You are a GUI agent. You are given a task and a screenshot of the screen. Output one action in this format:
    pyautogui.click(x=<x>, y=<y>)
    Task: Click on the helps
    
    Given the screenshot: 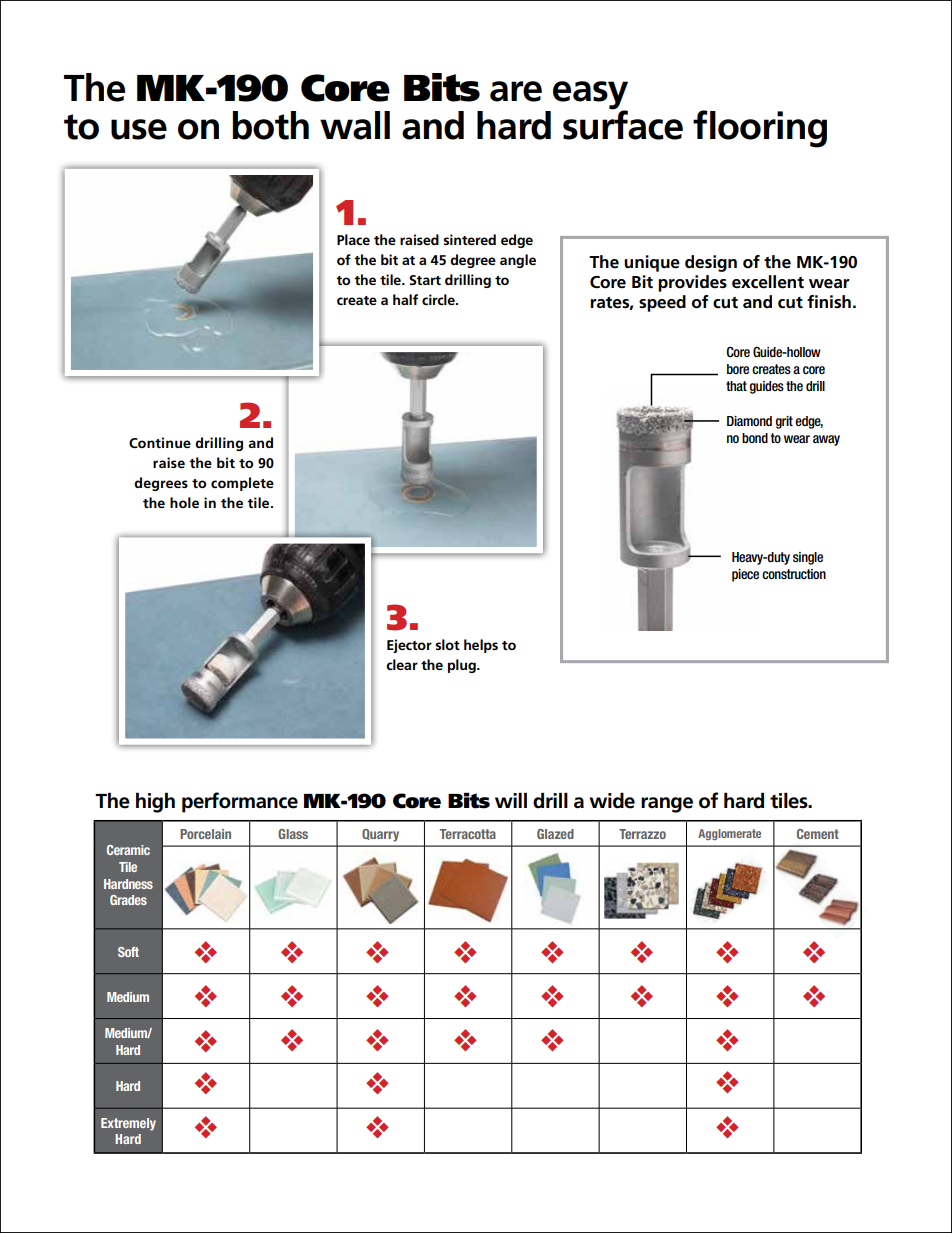 What is the action you would take?
    pyautogui.click(x=481, y=646)
